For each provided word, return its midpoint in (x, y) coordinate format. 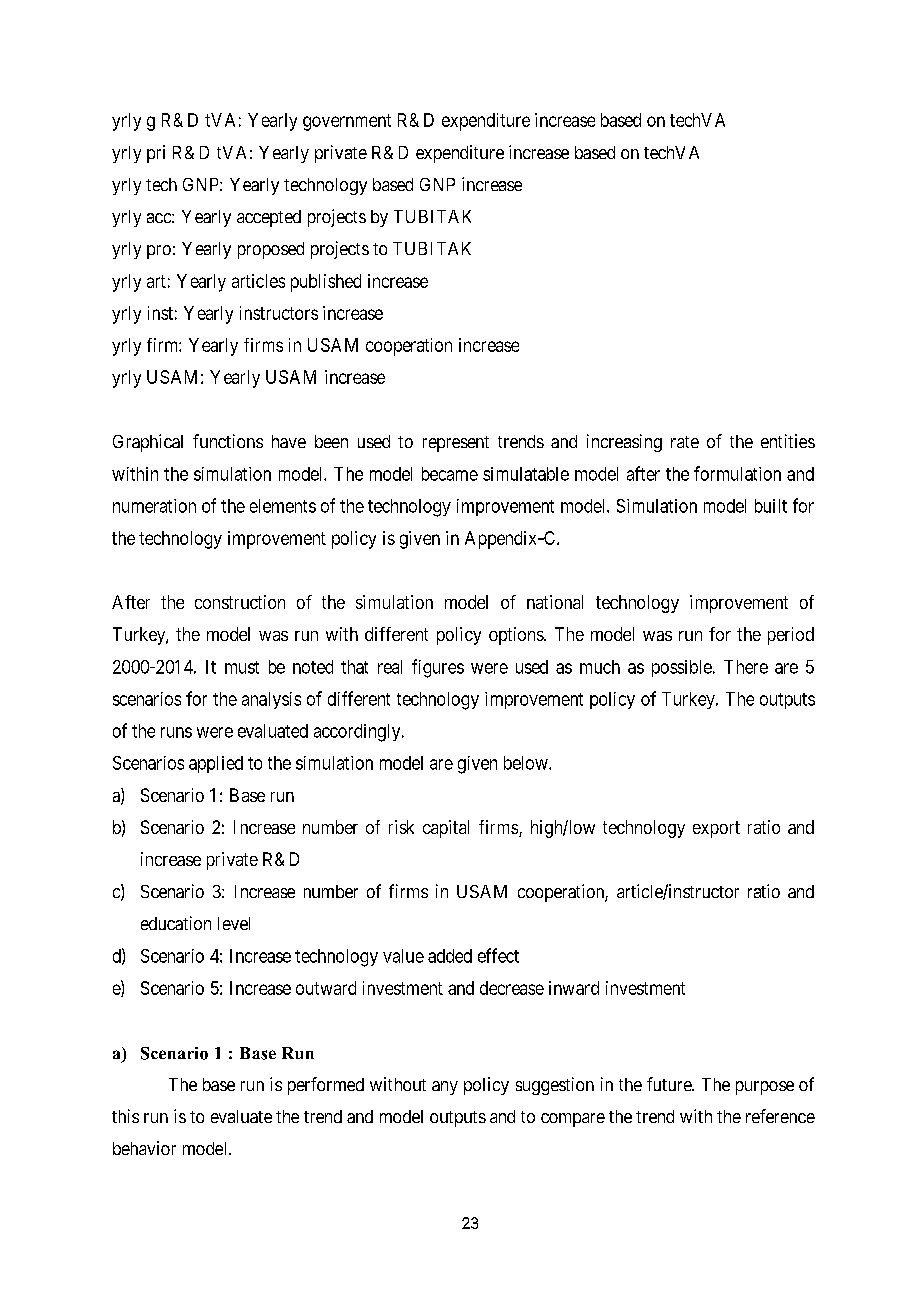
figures (438, 668)
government (347, 122)
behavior (144, 1148)
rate (685, 442)
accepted (269, 218)
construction (240, 602)
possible (682, 668)
